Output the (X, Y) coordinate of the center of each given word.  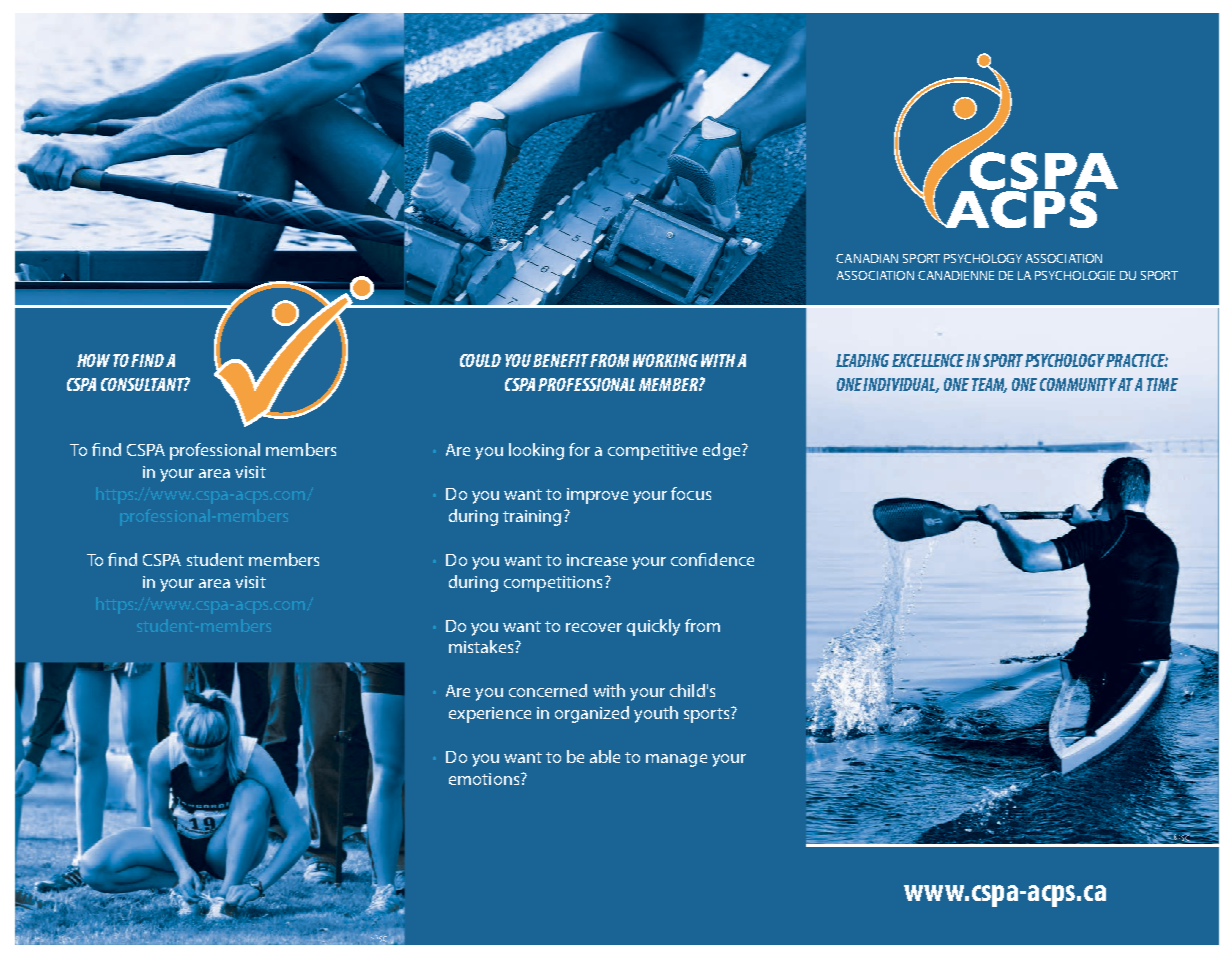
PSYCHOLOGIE (1075, 275)
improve (597, 496)
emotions (485, 779)
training (532, 518)
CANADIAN (867, 258)
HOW (93, 360)
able (605, 756)
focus (691, 493)
